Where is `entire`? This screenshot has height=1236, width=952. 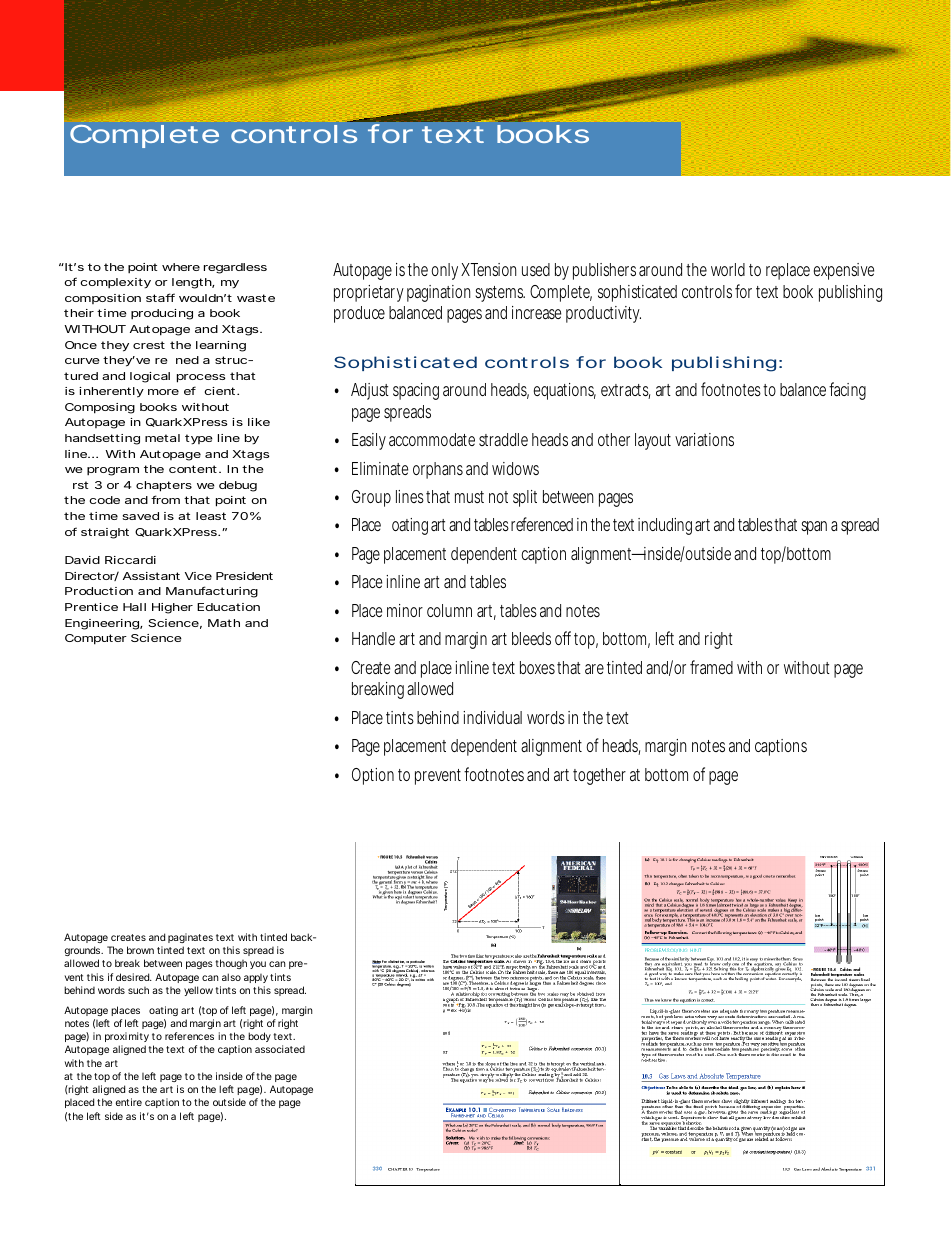
entire is located at coordinates (129, 1102).
